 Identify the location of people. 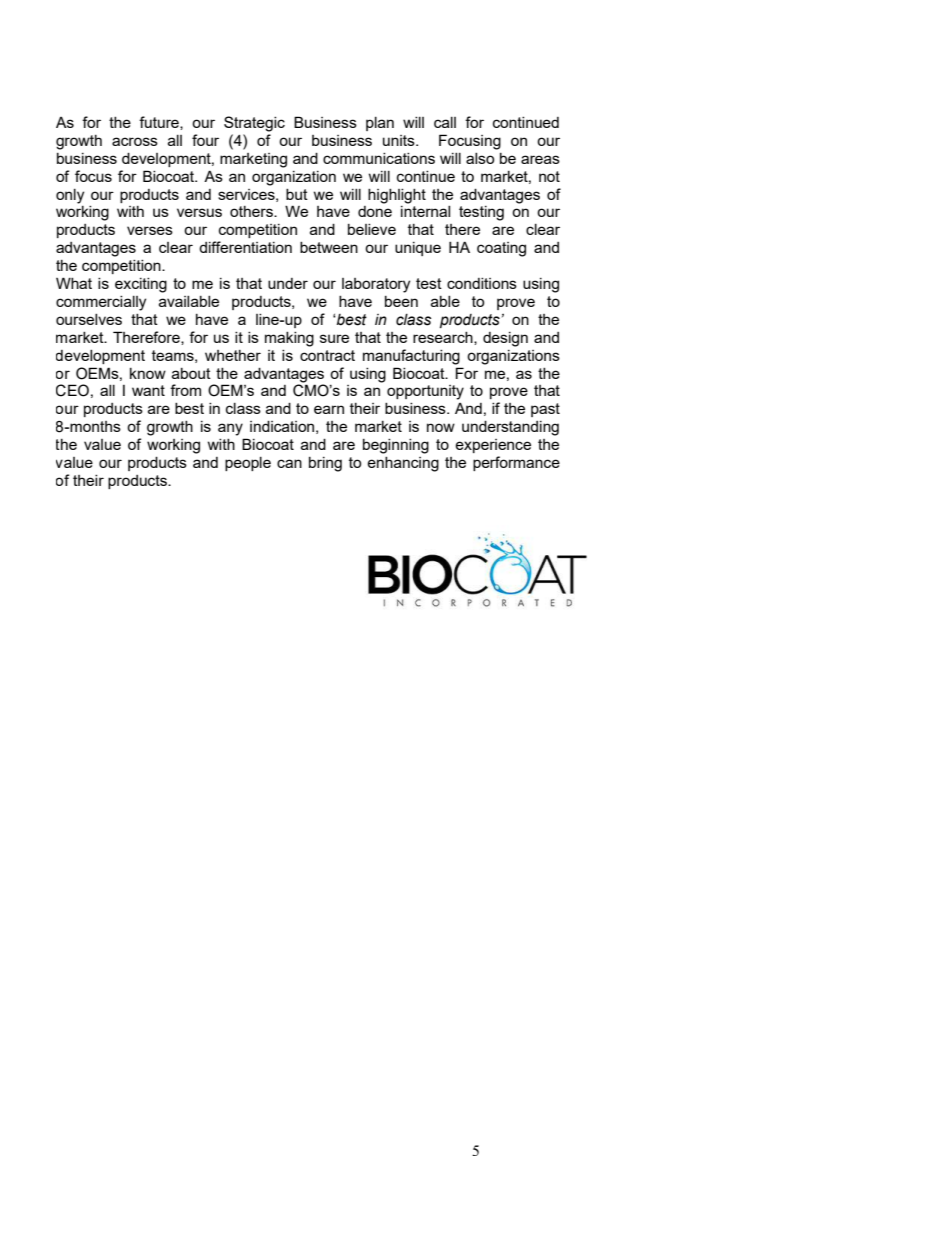
(248, 464).
